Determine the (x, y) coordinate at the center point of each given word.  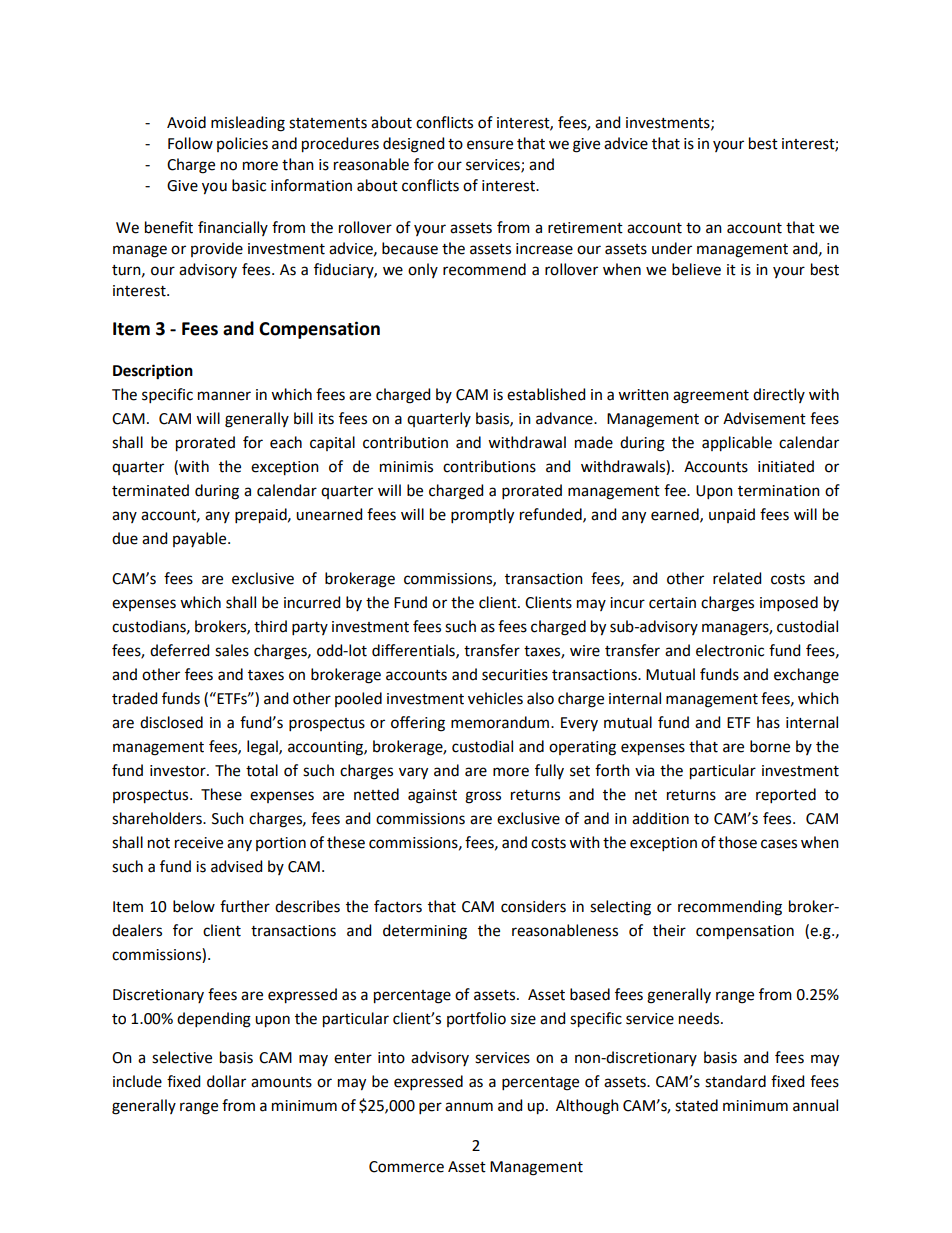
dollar (226, 1081)
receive (199, 843)
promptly (482, 516)
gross (483, 797)
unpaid (732, 515)
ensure (490, 145)
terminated (150, 490)
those (737, 842)
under (672, 248)
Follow (190, 143)
